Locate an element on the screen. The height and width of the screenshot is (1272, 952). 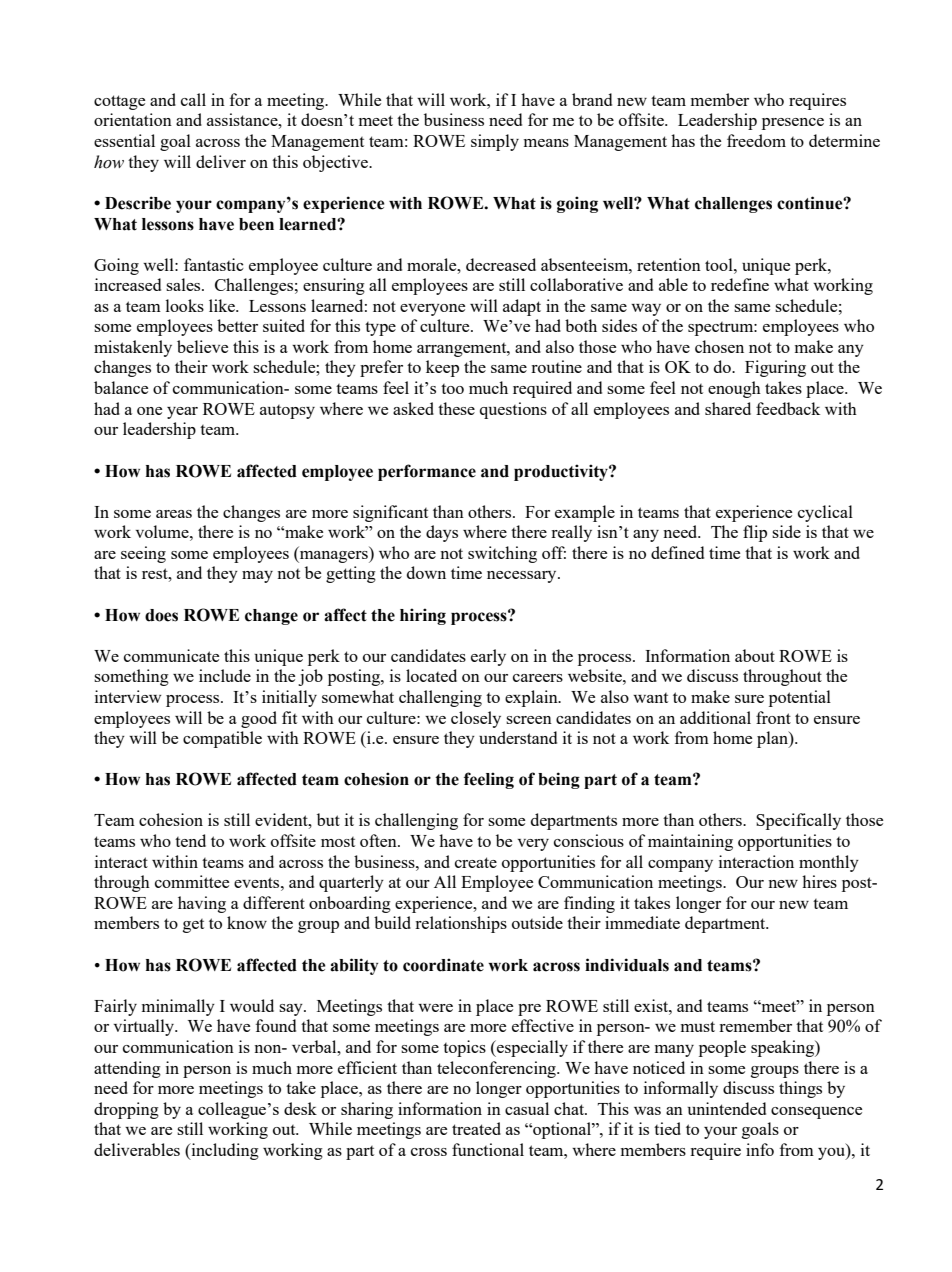
freedom is located at coordinates (756, 140).
